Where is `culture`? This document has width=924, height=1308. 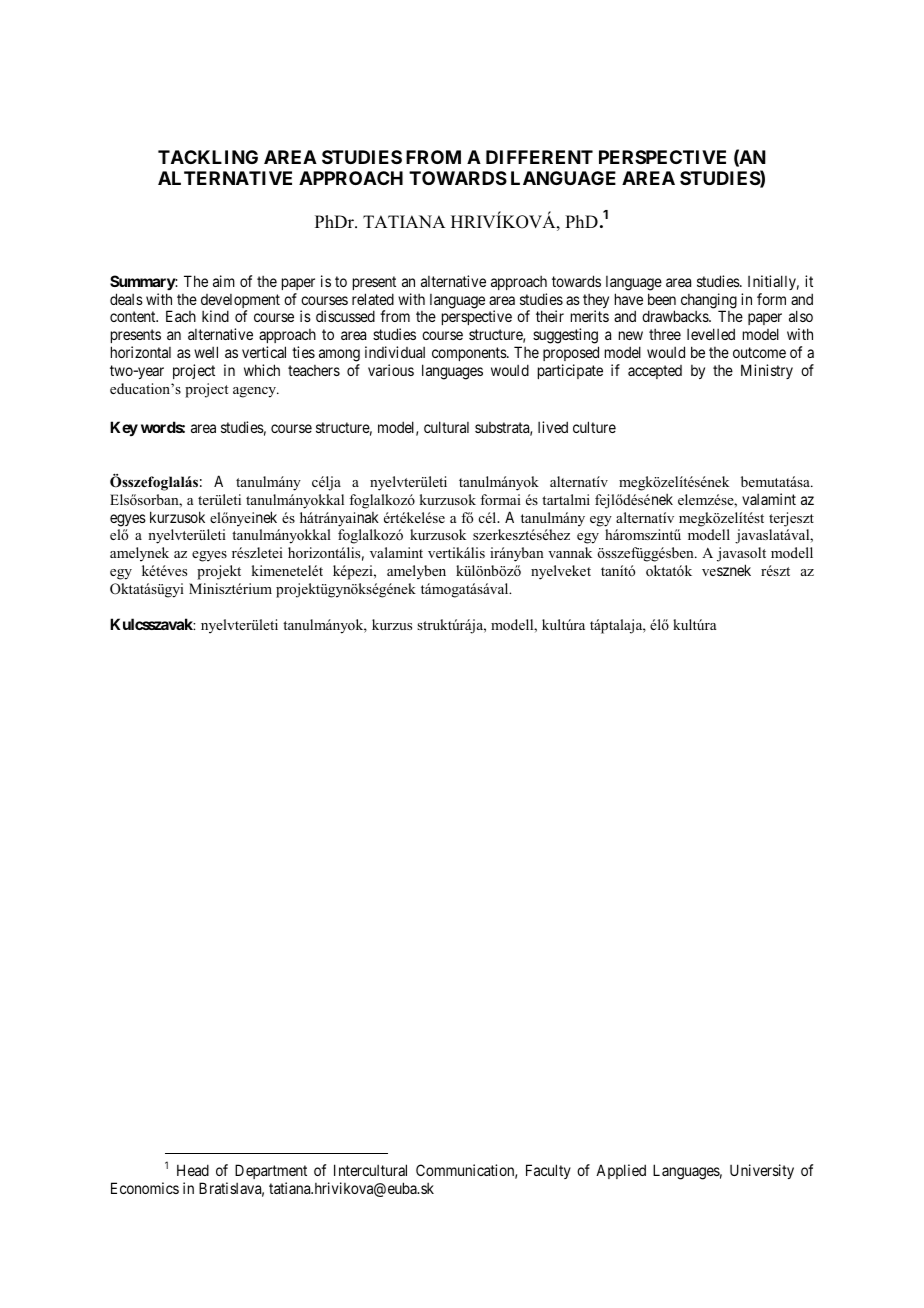 culture is located at coordinates (594, 427).
